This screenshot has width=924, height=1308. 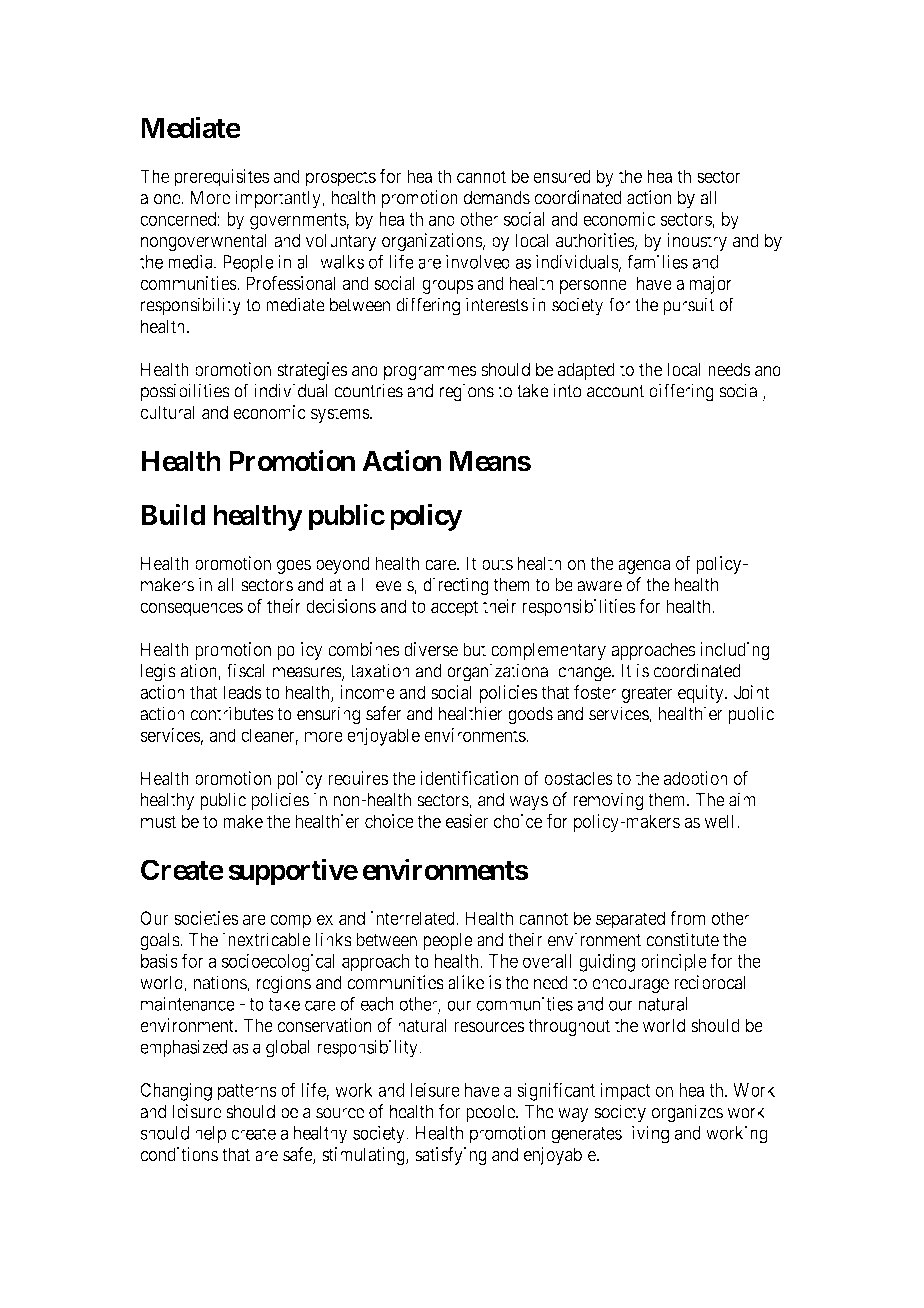 I want to click on easier, so click(x=467, y=821).
